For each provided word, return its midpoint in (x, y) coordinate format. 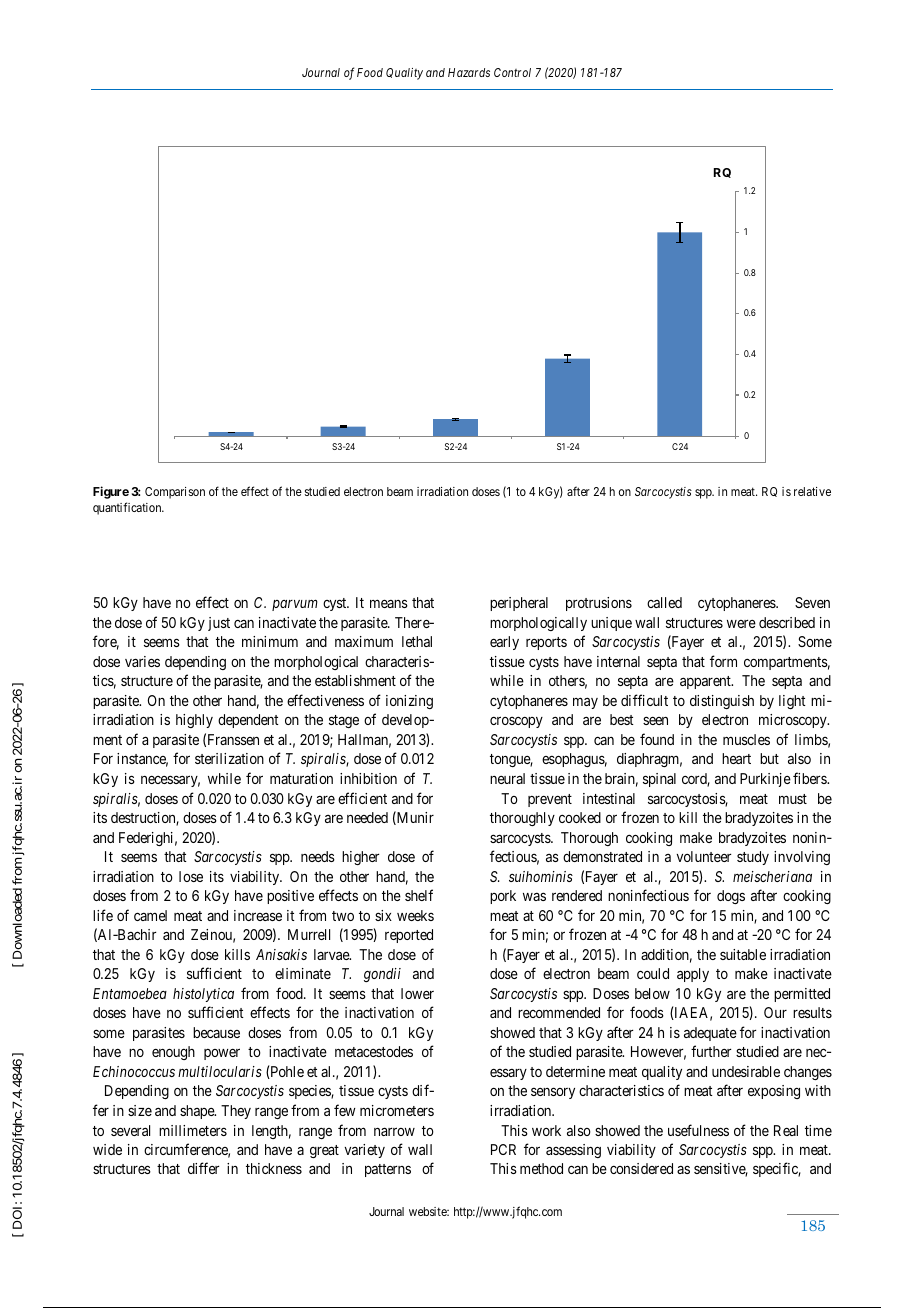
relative (812, 491)
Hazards (469, 72)
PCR (503, 1149)
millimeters (193, 1130)
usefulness (698, 1130)
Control (512, 72)
